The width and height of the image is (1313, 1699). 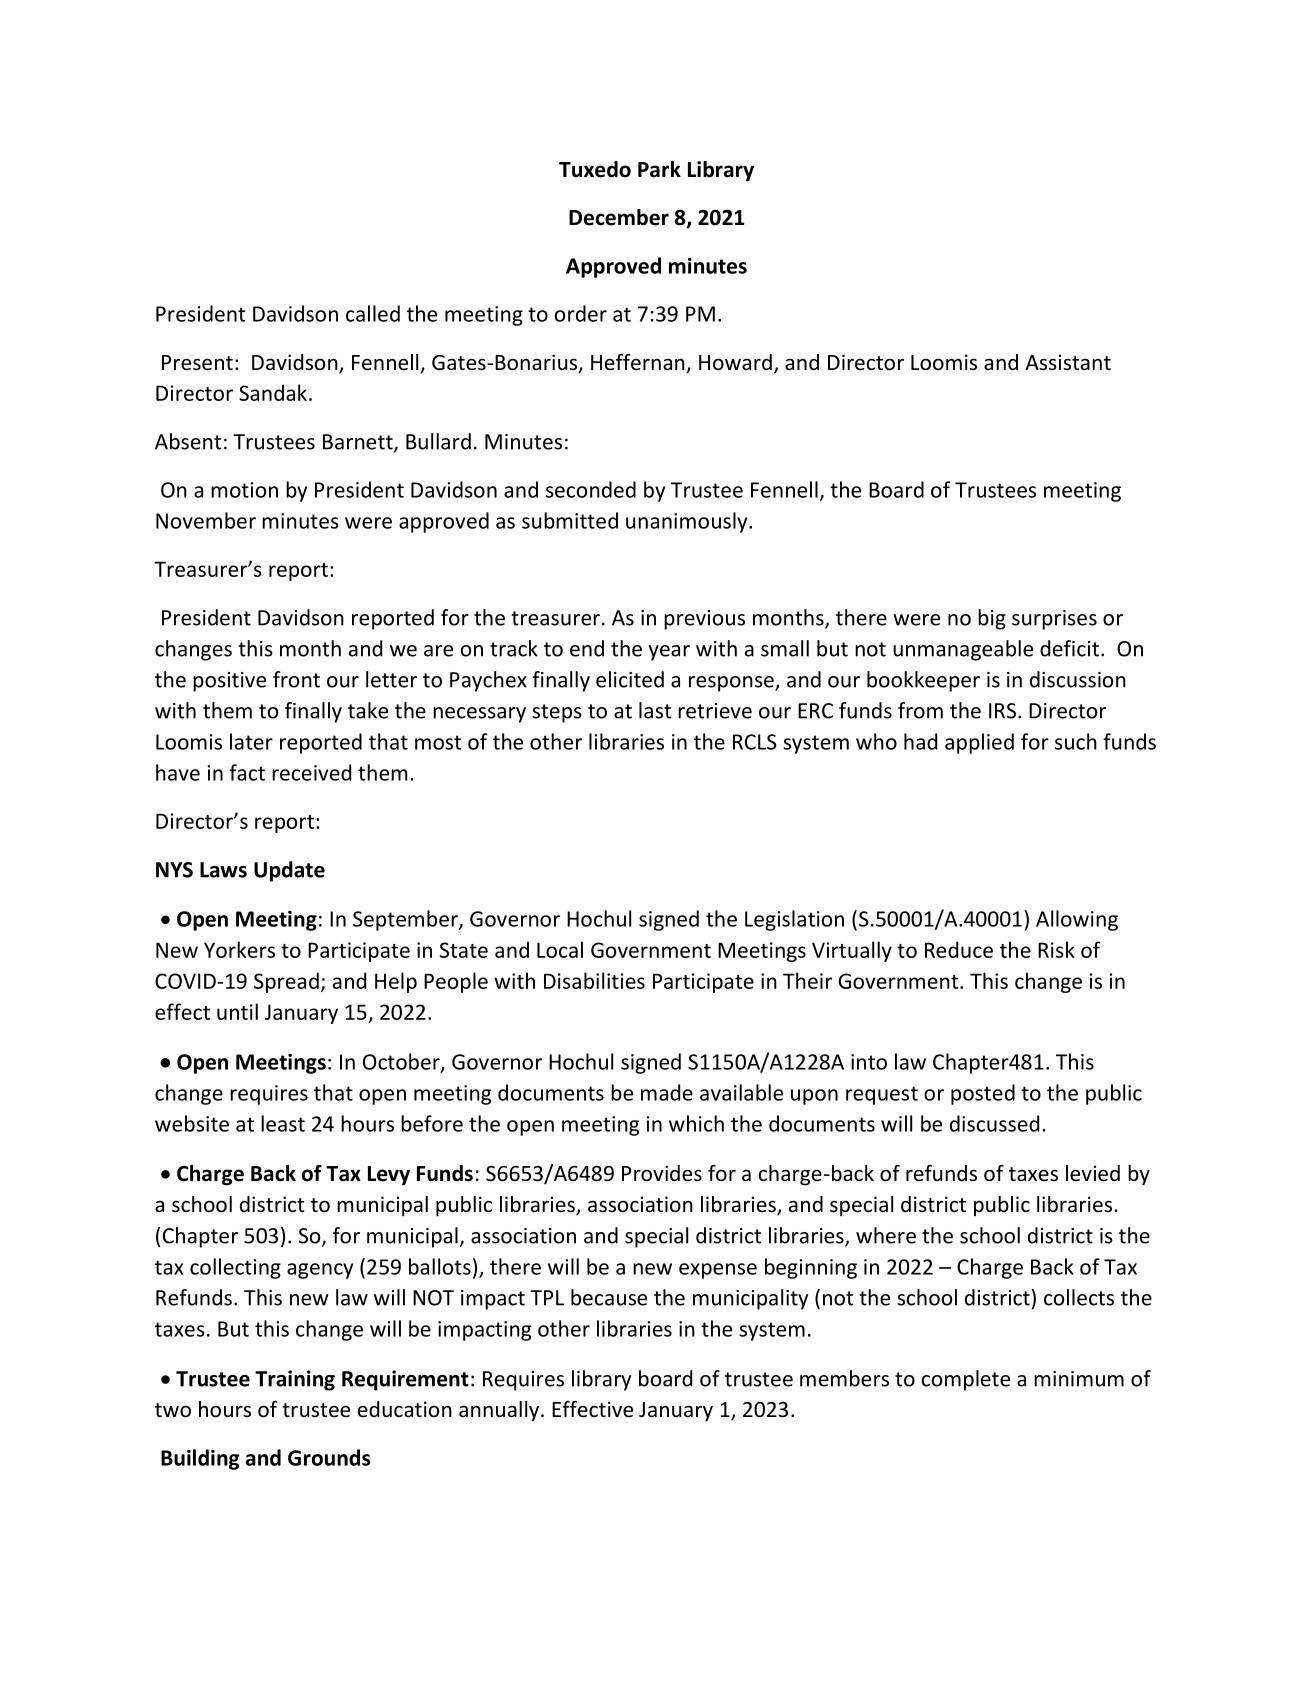 What do you see at coordinates (966, 1380) in the image?
I see `complete` at bounding box center [966, 1380].
